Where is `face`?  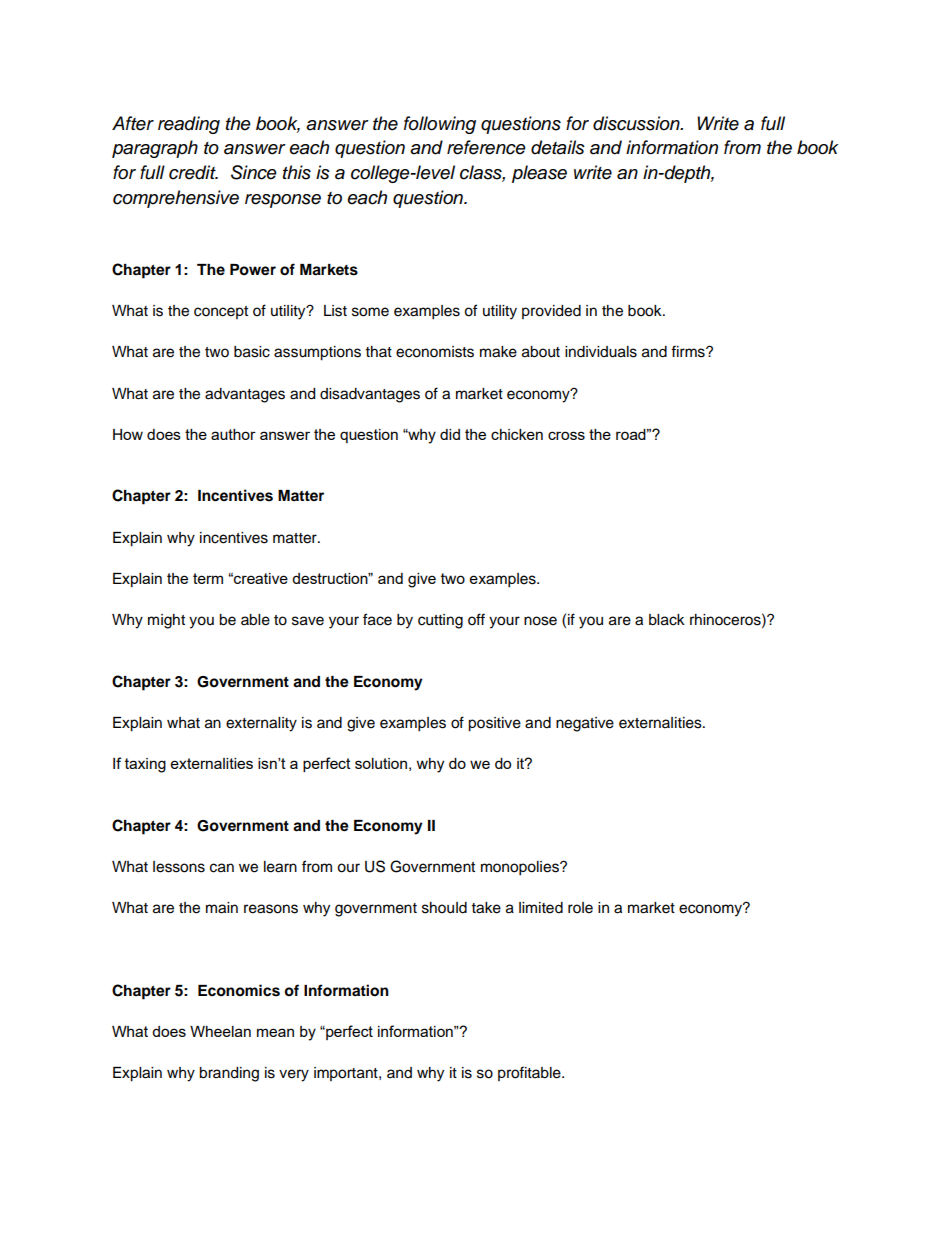
face is located at coordinates (377, 619).
